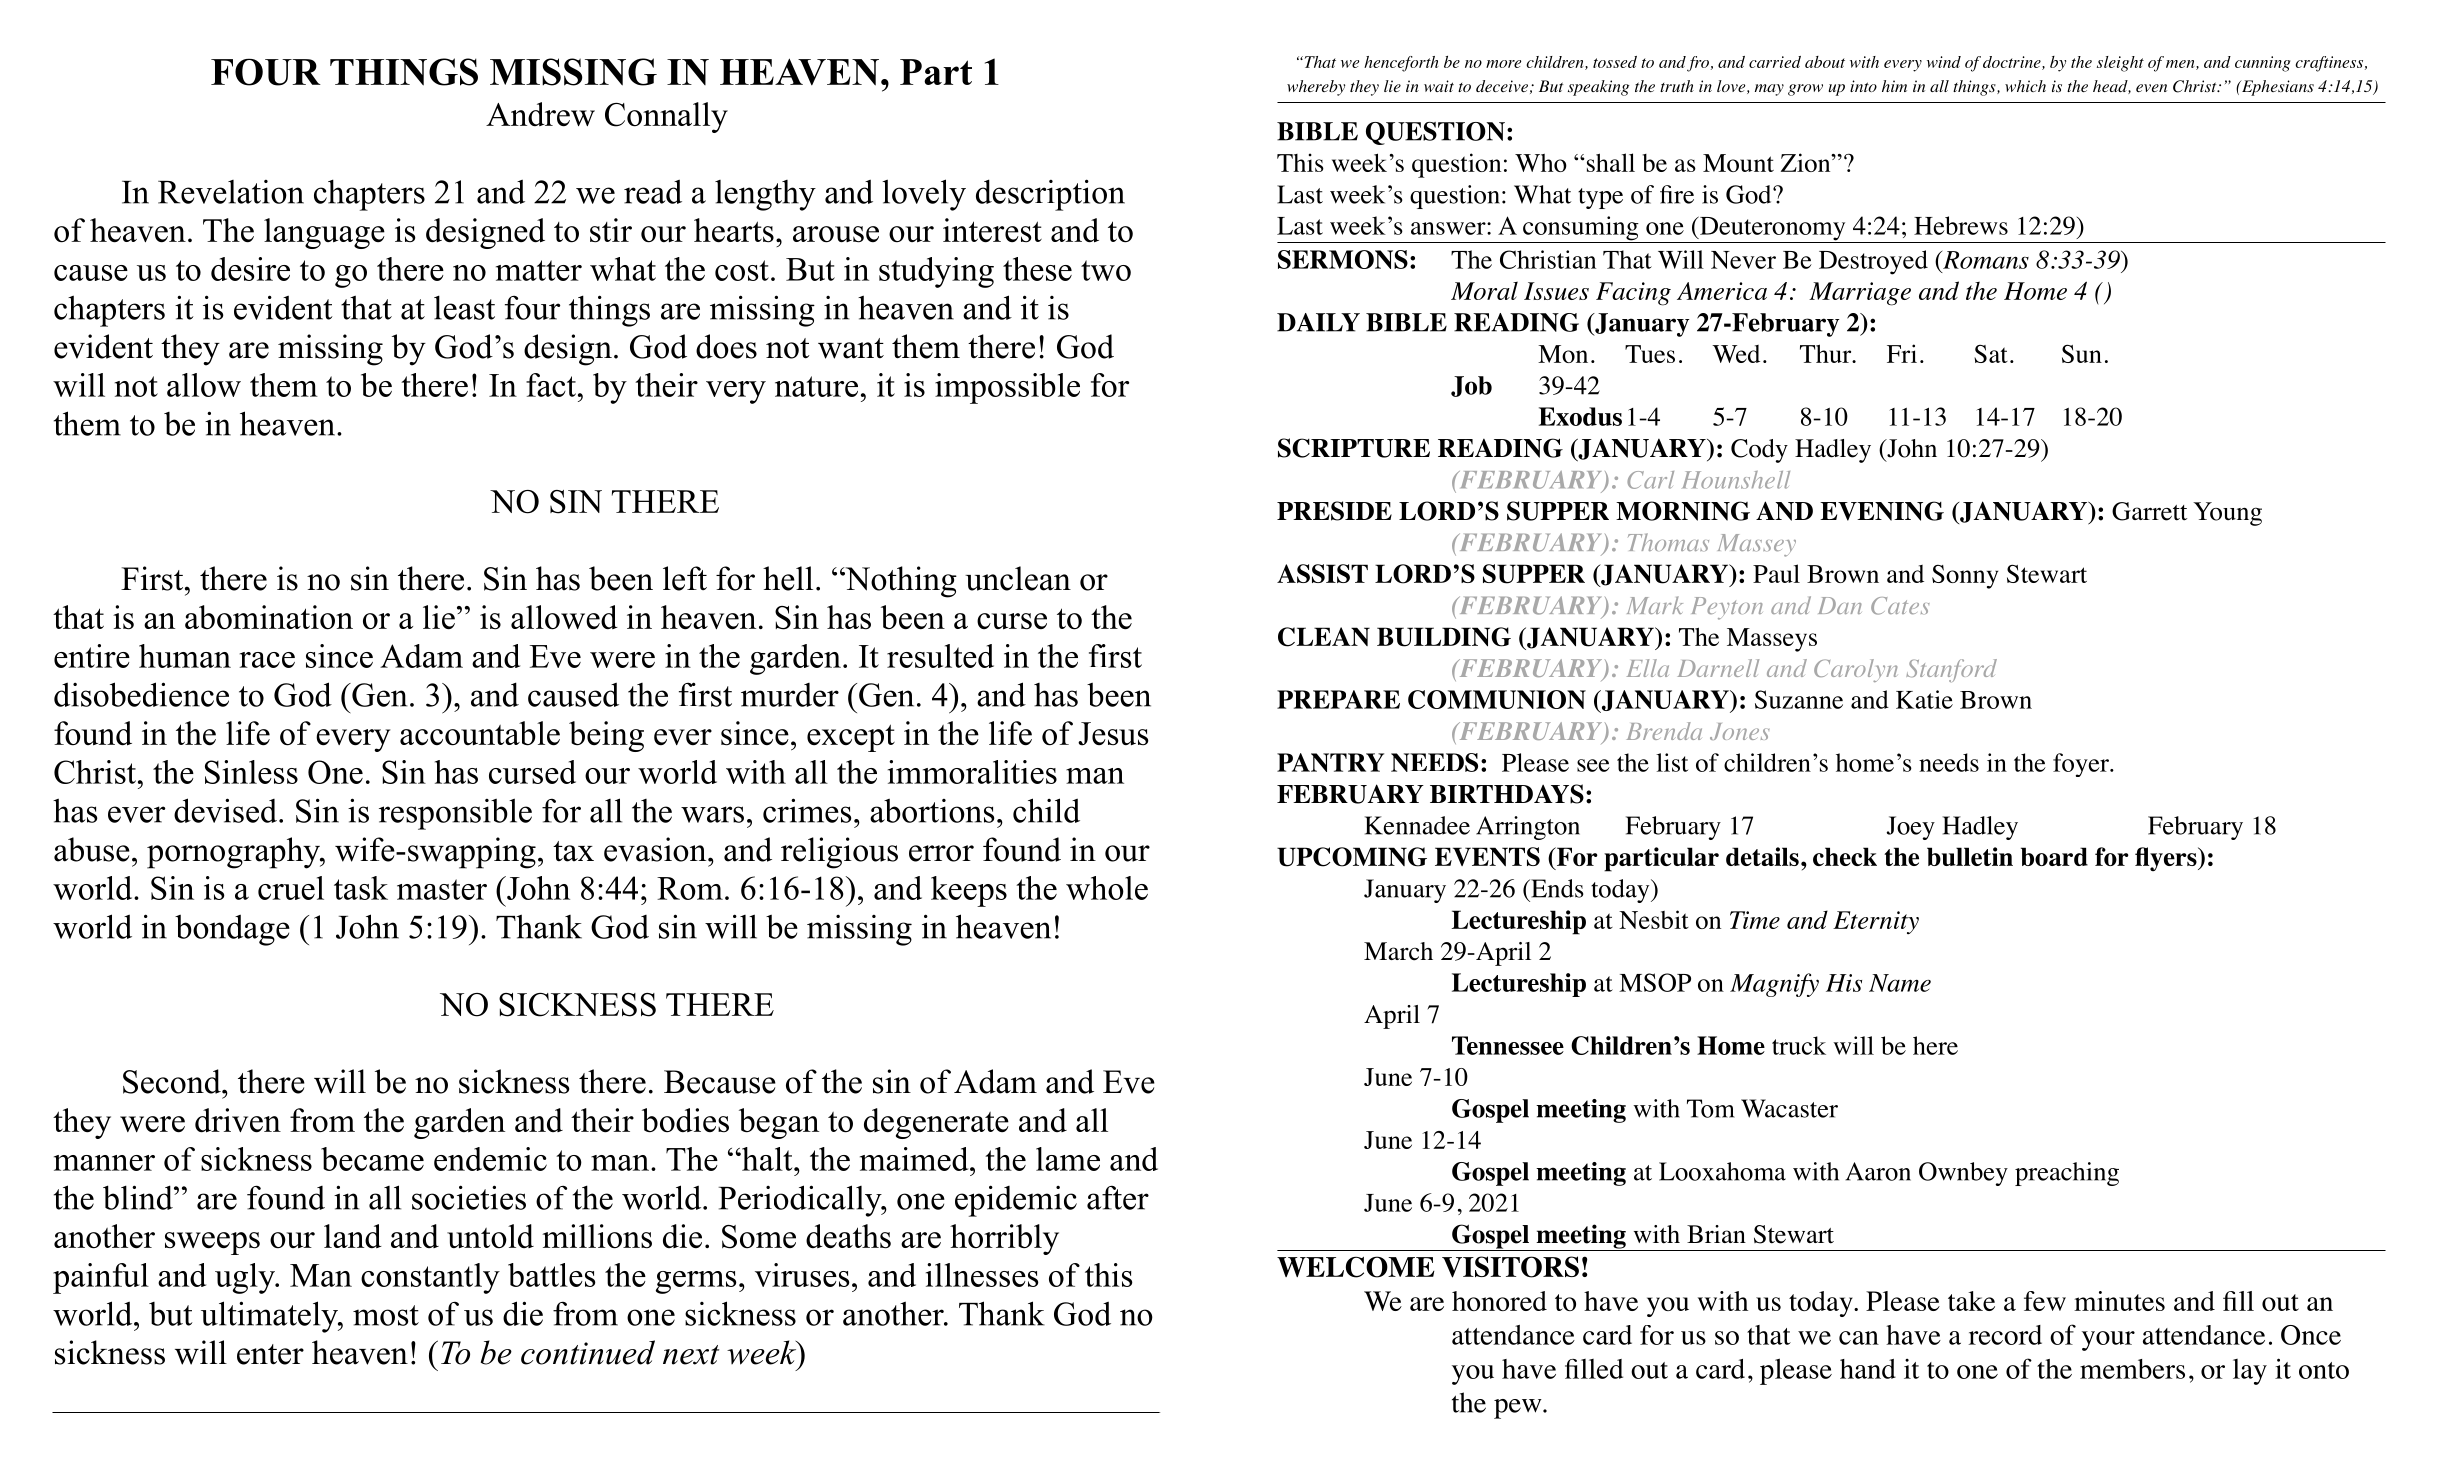  What do you see at coordinates (173, 1081) in the screenshot?
I see `Second` at bounding box center [173, 1081].
